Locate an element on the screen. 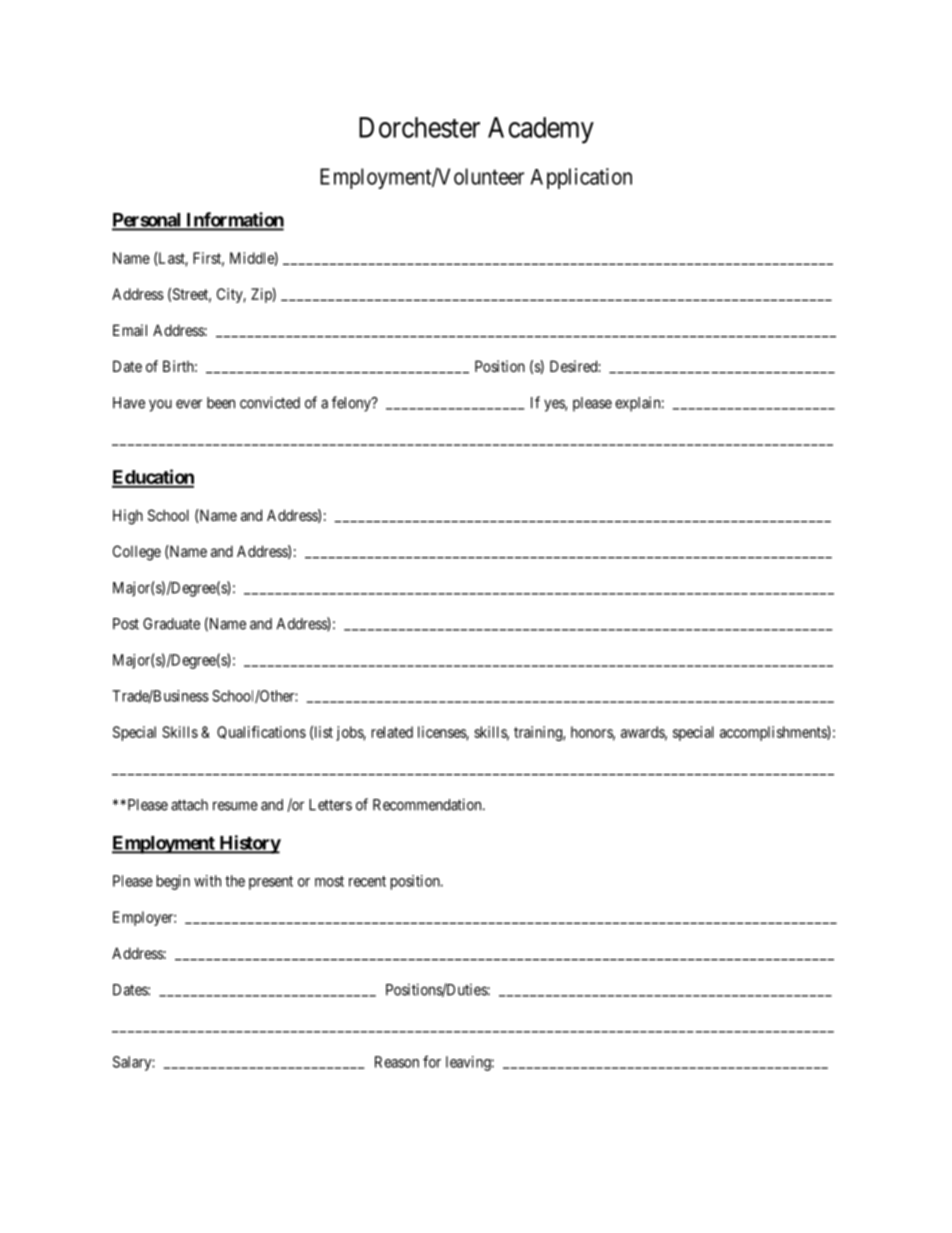 The image size is (952, 1233). Reason is located at coordinates (397, 1062).
